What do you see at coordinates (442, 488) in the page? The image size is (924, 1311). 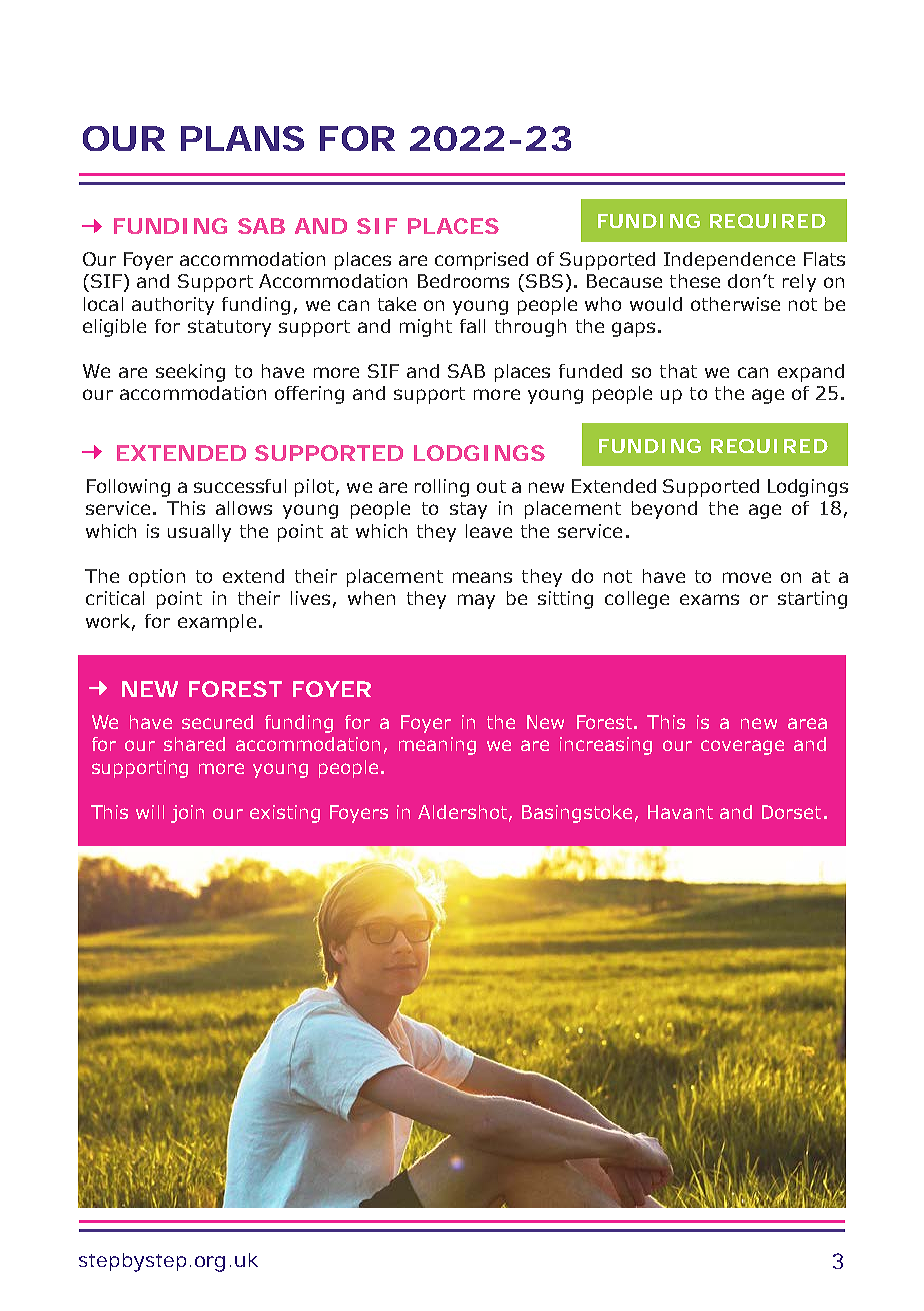 I see `rolling` at bounding box center [442, 488].
